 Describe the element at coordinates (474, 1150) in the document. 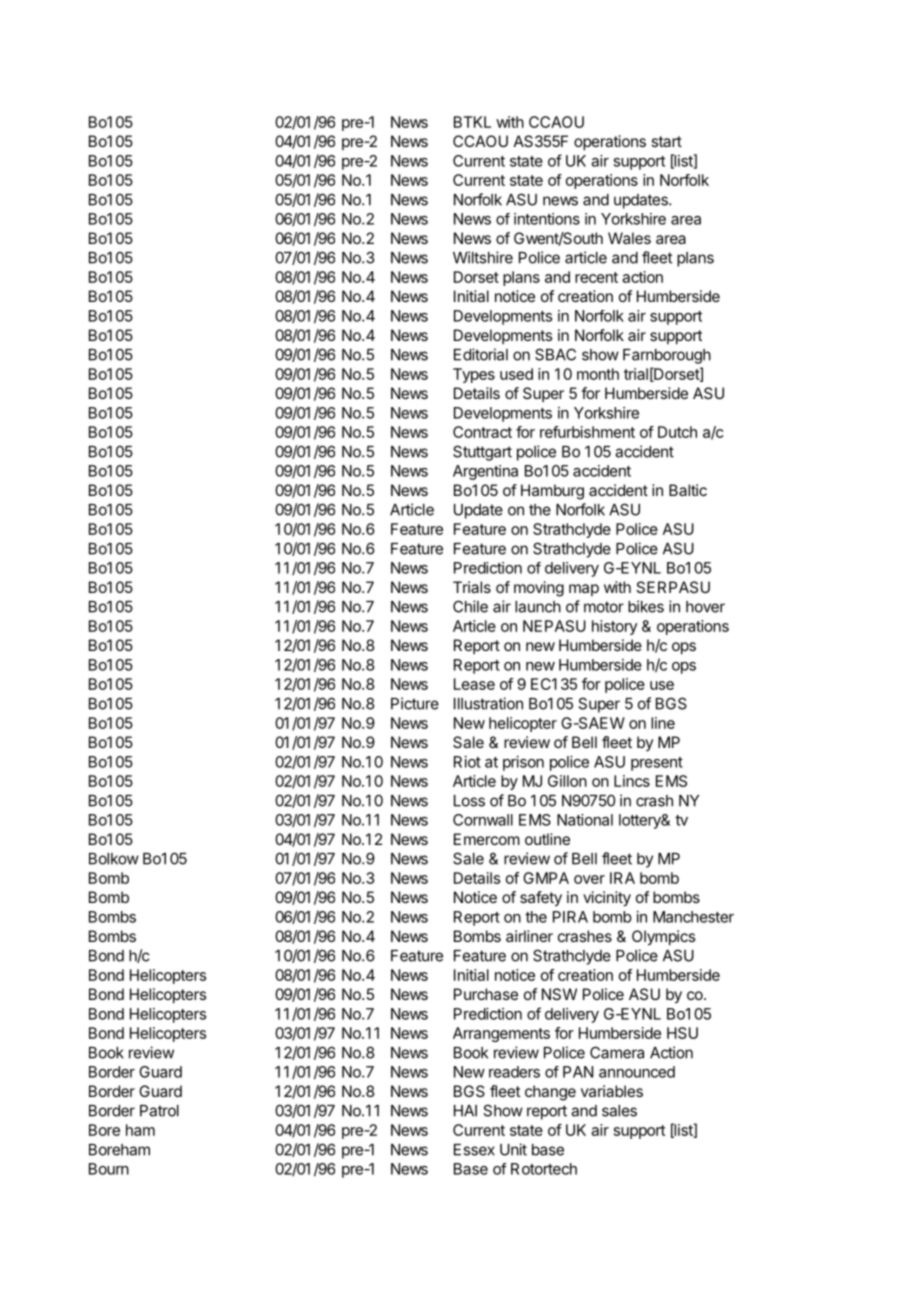

I see `Essex` at that location.
